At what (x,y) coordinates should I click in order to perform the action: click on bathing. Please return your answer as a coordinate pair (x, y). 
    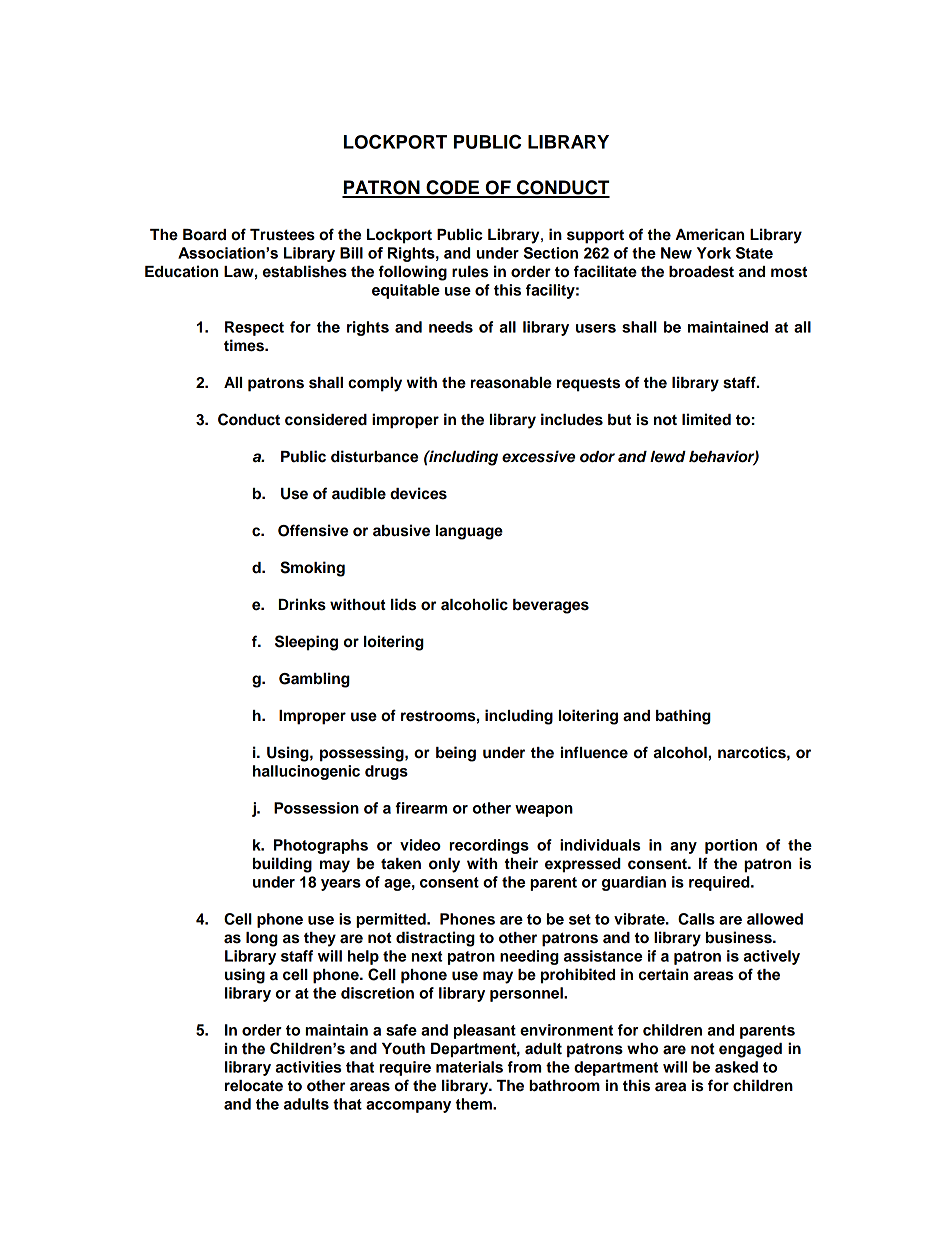
    Looking at the image, I should click on (683, 717).
